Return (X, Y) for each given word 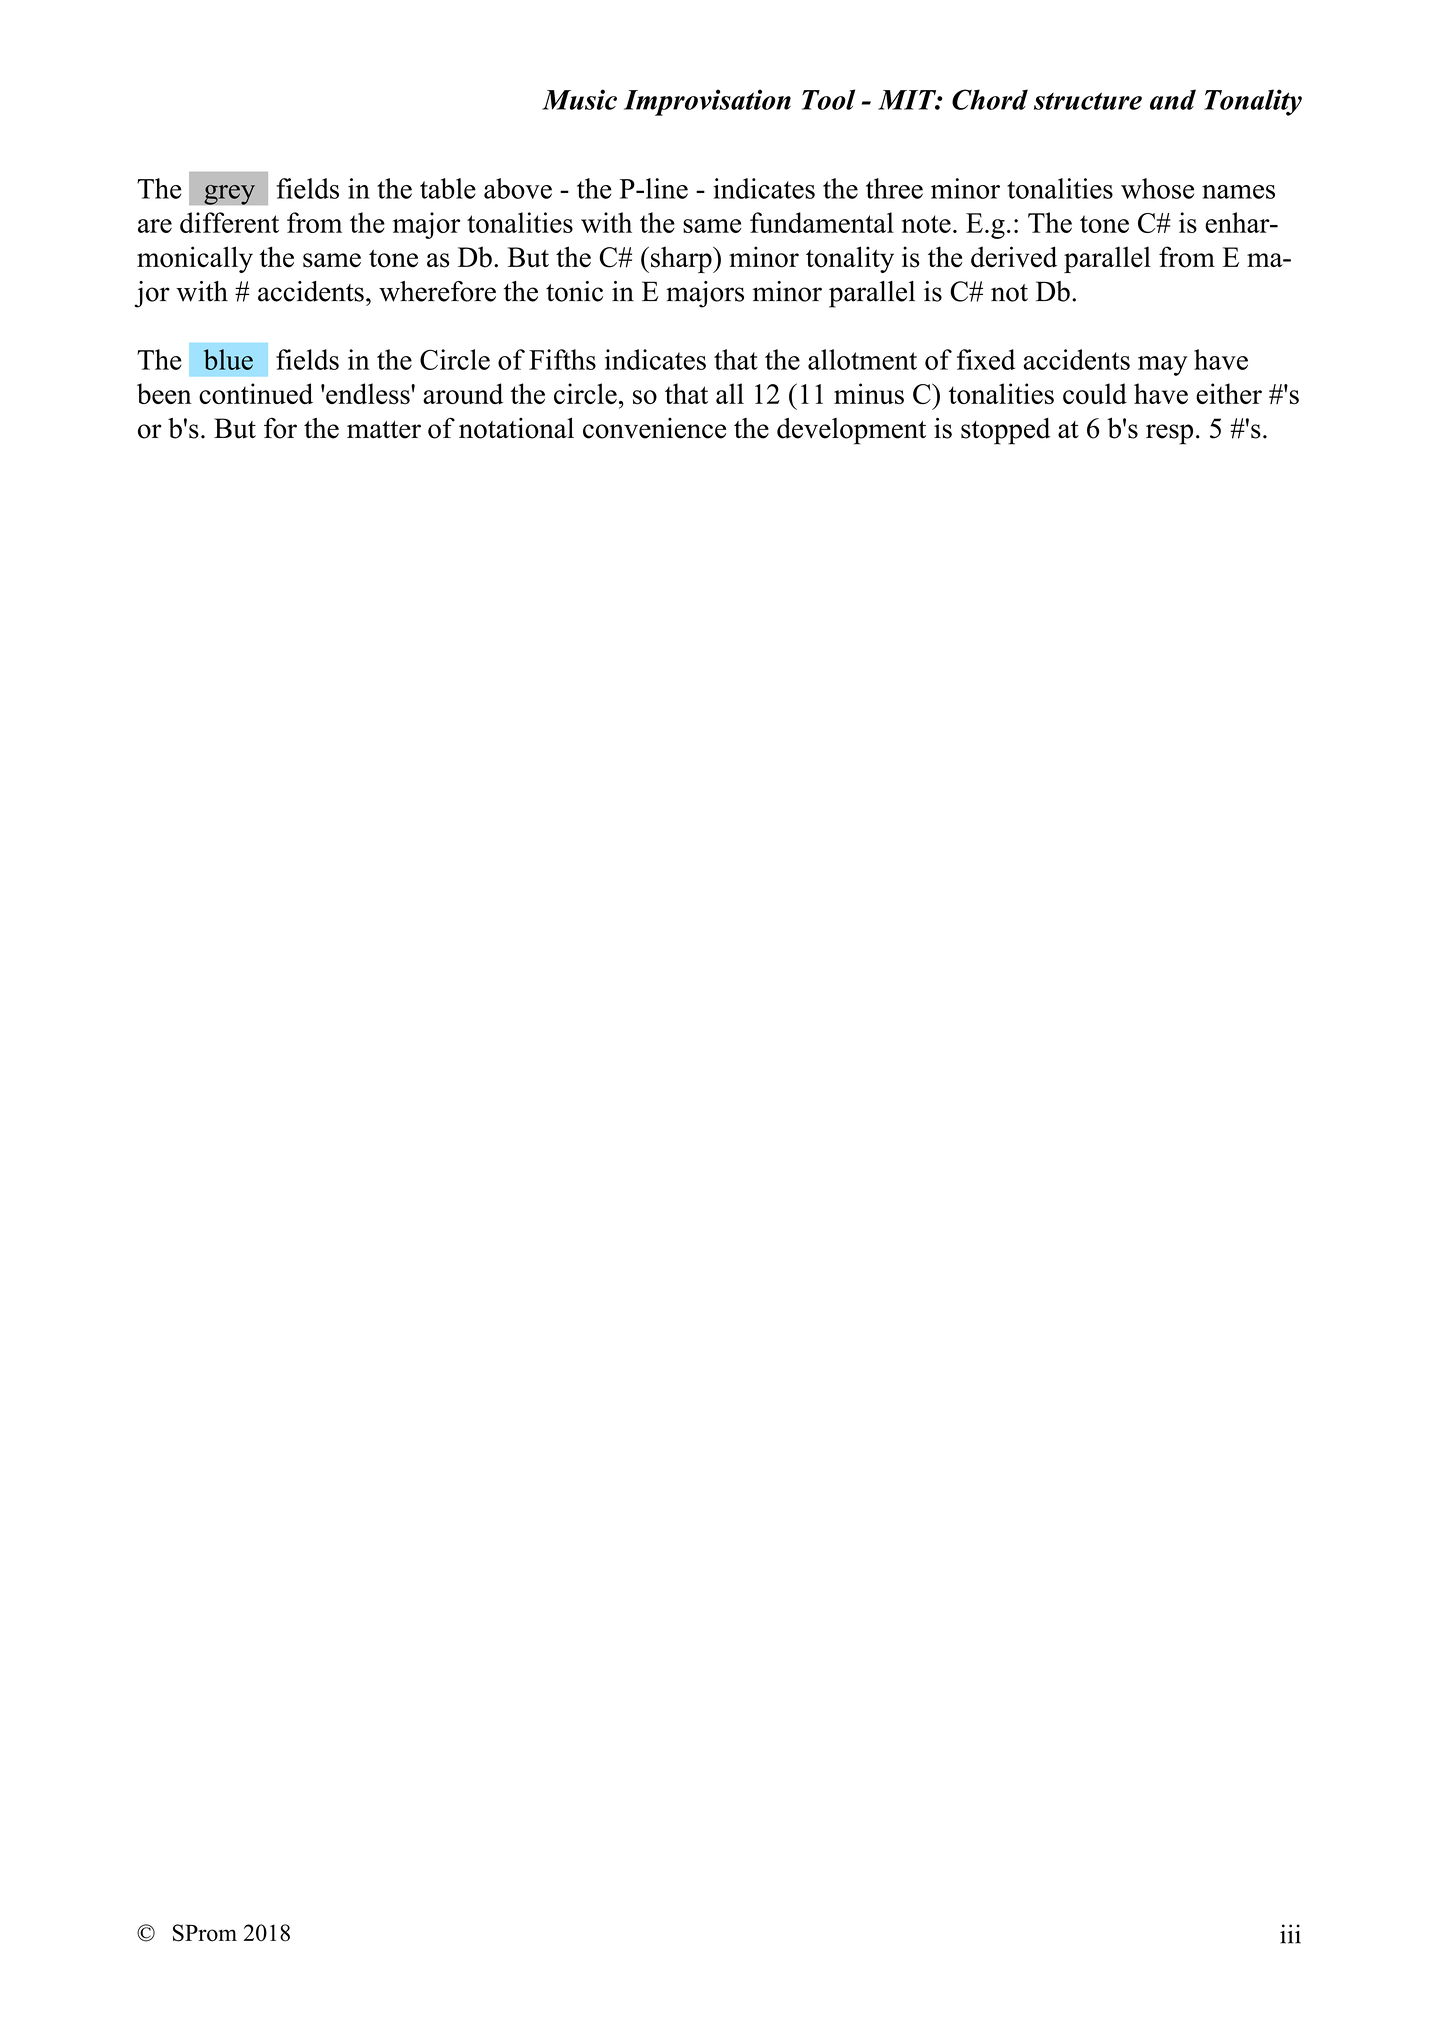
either (1229, 393)
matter (384, 430)
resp (1169, 434)
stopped (1005, 431)
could (1095, 393)
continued (256, 393)
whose (1157, 188)
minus (869, 394)
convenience (654, 428)
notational (516, 428)
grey (229, 194)
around (463, 393)
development (851, 431)
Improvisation (707, 102)
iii (1290, 1934)
